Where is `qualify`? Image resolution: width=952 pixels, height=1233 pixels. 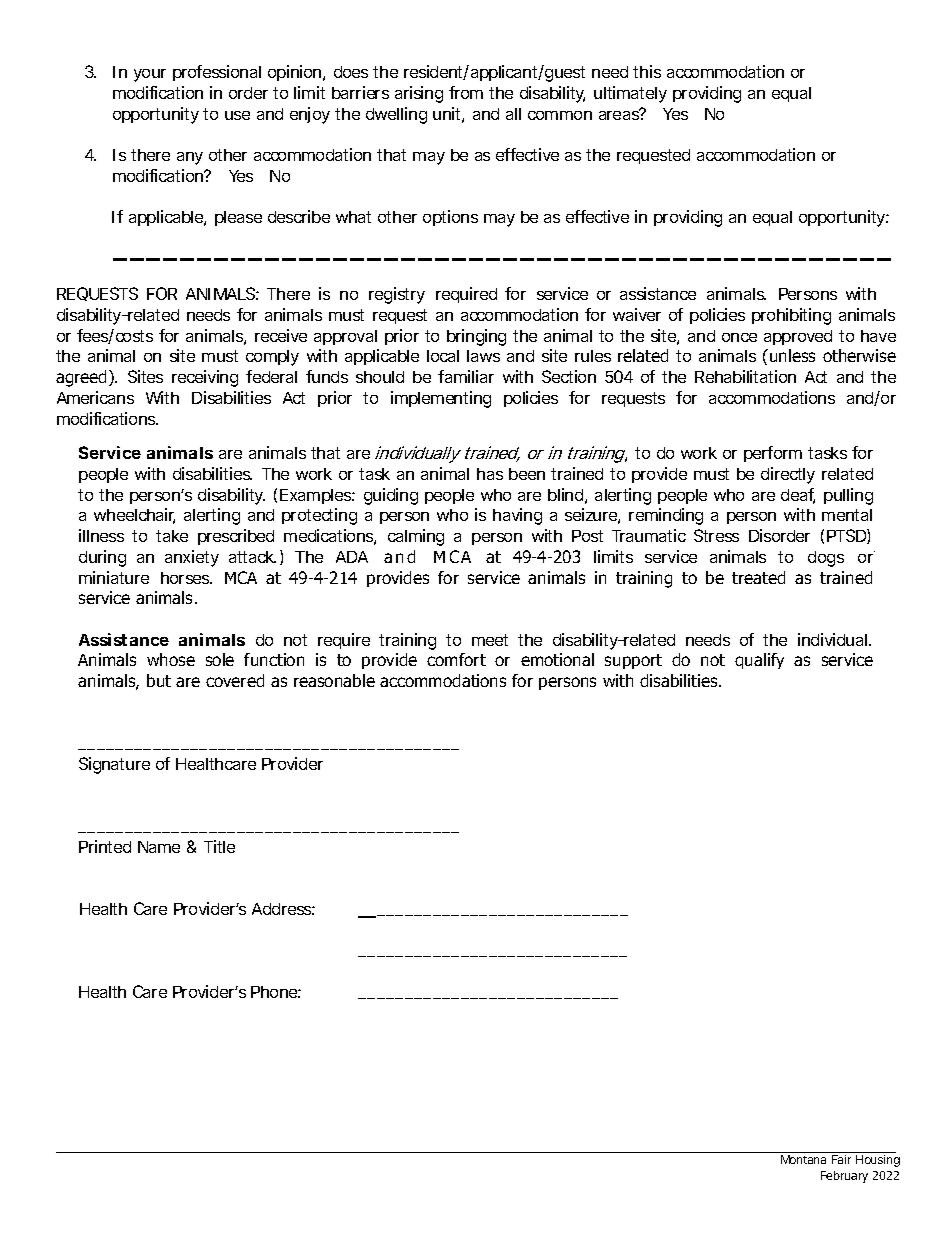
qualify is located at coordinates (759, 661).
